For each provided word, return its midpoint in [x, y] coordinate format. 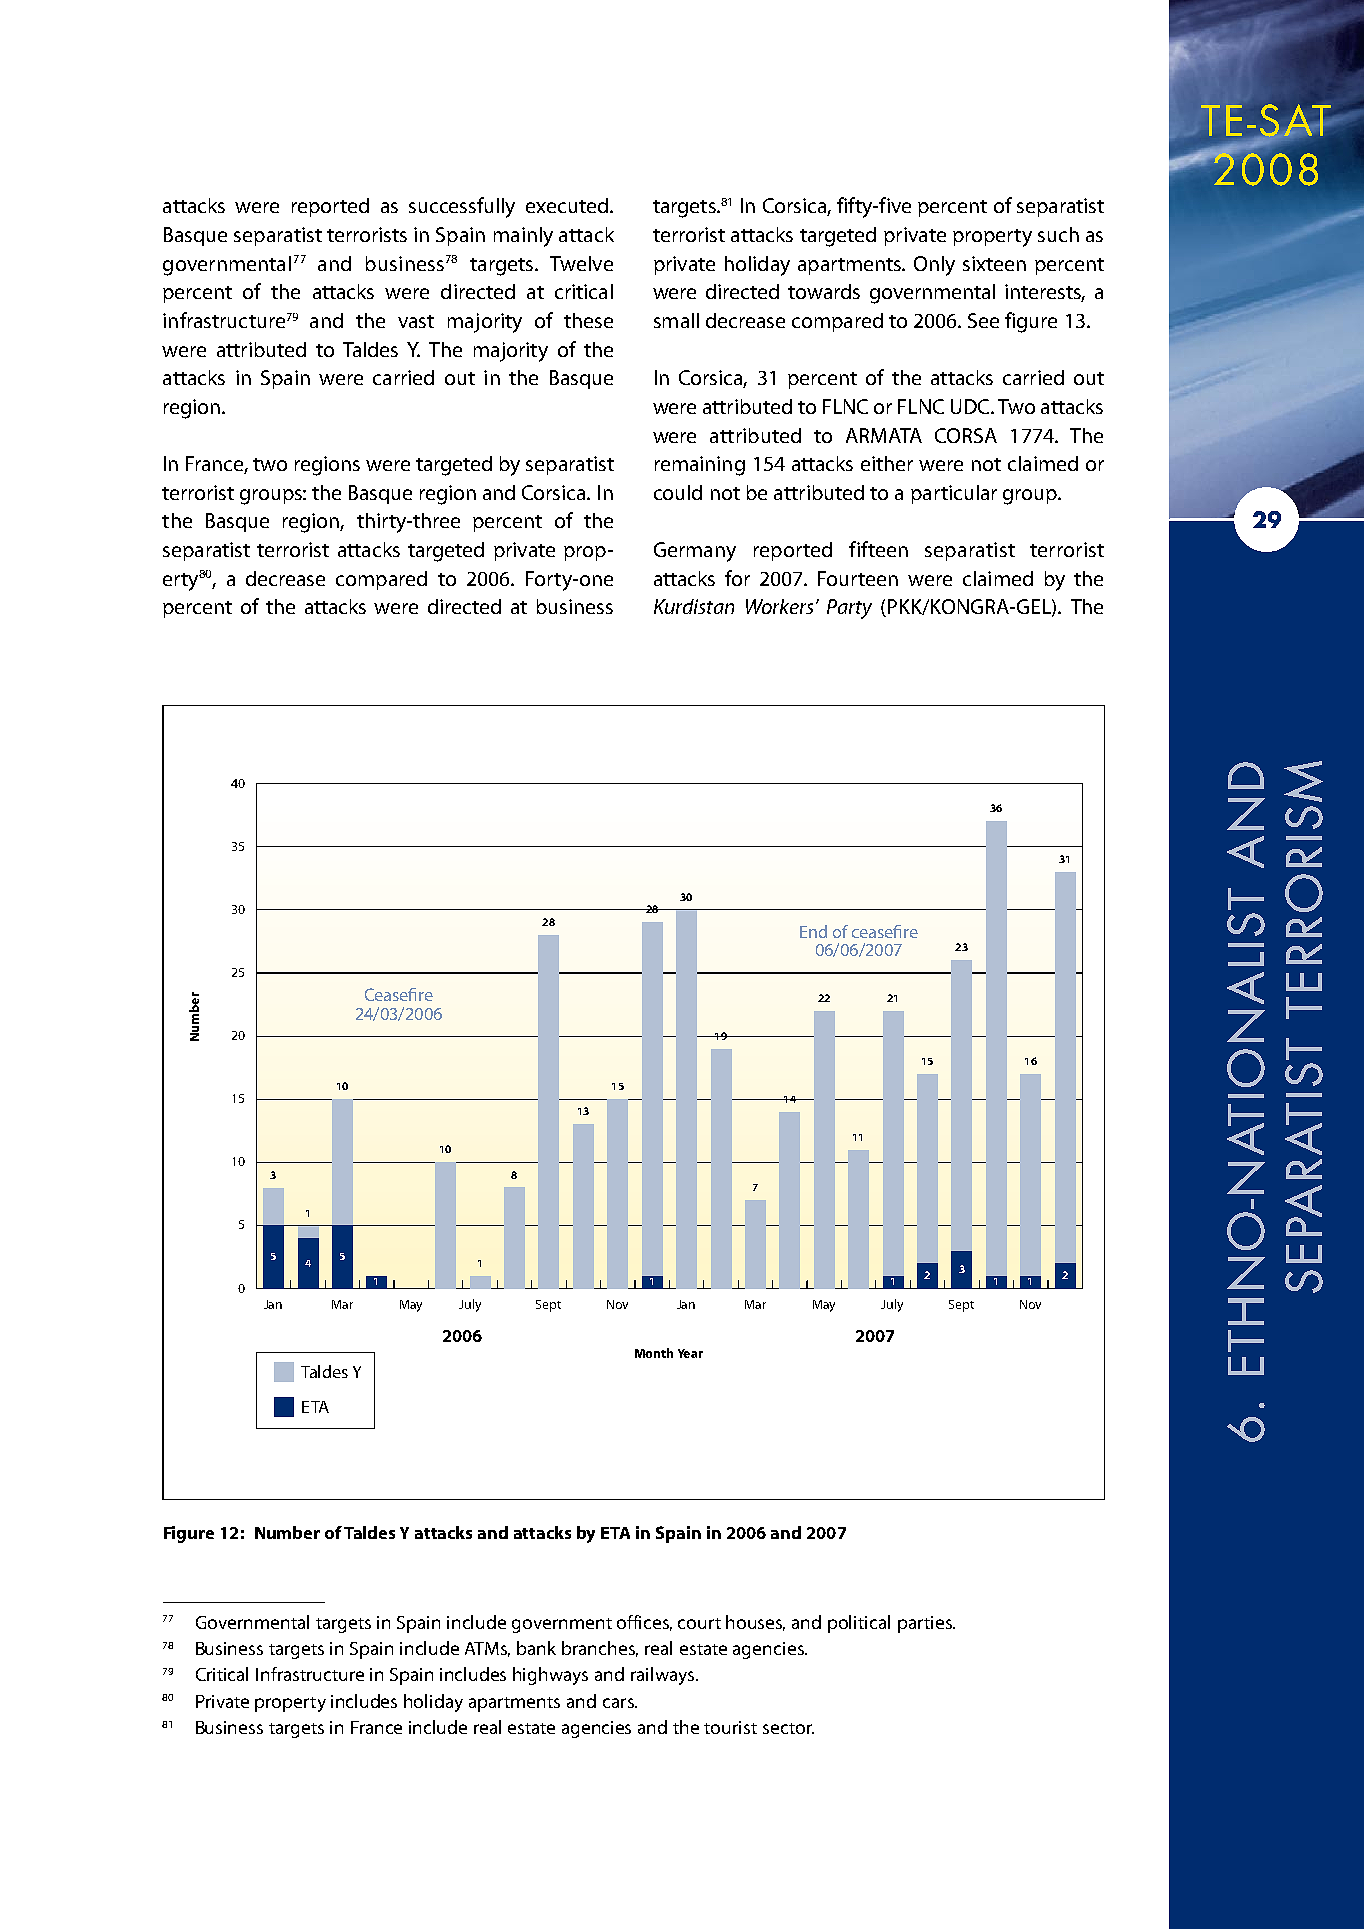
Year [690, 1353]
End [813, 931]
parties [926, 1624]
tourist [730, 1727]
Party [849, 609]
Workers [779, 606]
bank [536, 1648]
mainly [523, 237]
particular [954, 494]
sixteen [994, 263]
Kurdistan [694, 606]
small [676, 320]
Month [654, 1353]
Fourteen [858, 578]
